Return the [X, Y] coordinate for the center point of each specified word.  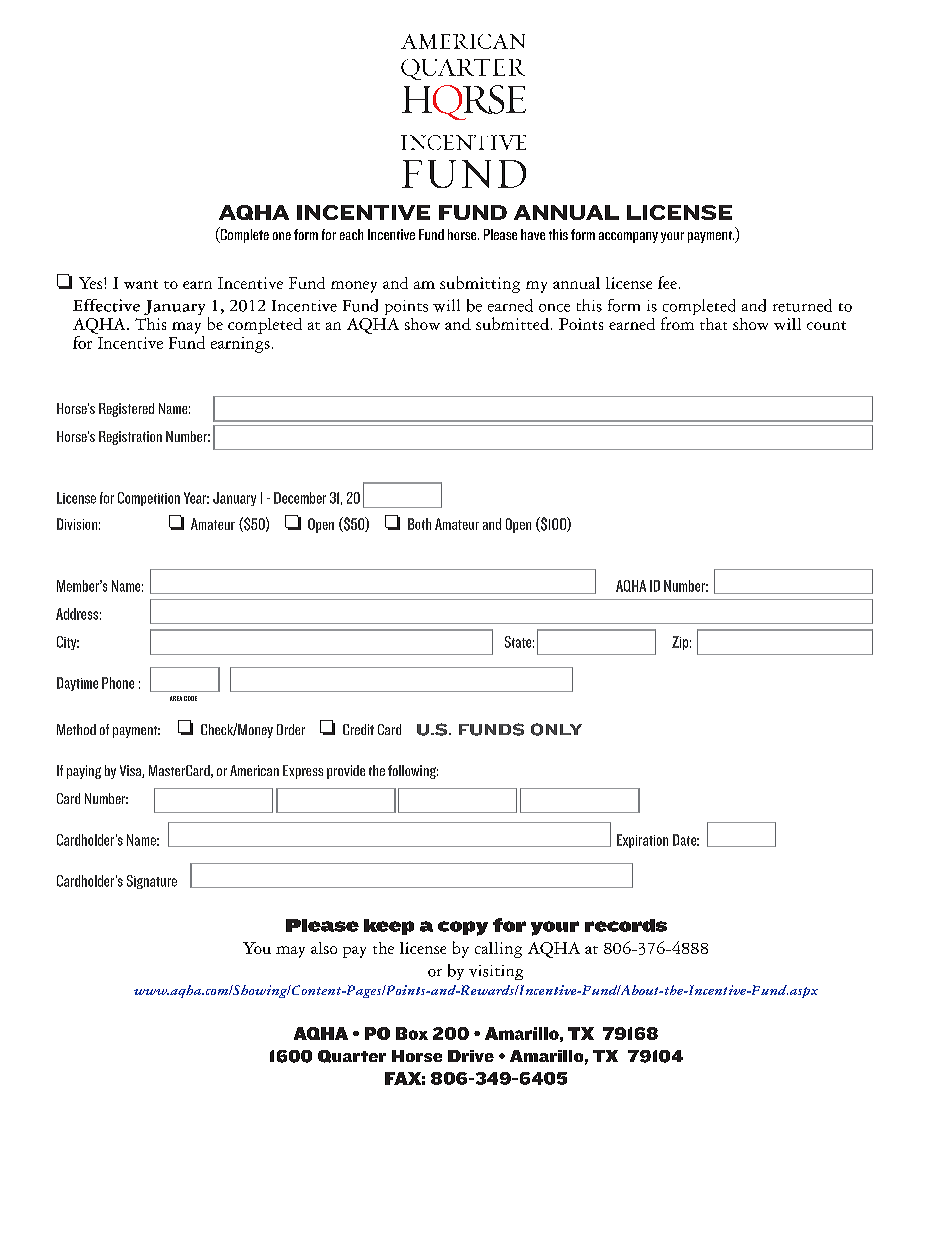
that [713, 324]
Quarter [352, 1056]
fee [667, 282]
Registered [126, 410]
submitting [480, 284]
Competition [149, 499]
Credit [358, 729]
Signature [152, 882]
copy [463, 928]
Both [419, 524]
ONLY [556, 729]
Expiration [642, 841]
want [141, 284]
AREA [176, 698]
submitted [512, 323]
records [626, 925]
